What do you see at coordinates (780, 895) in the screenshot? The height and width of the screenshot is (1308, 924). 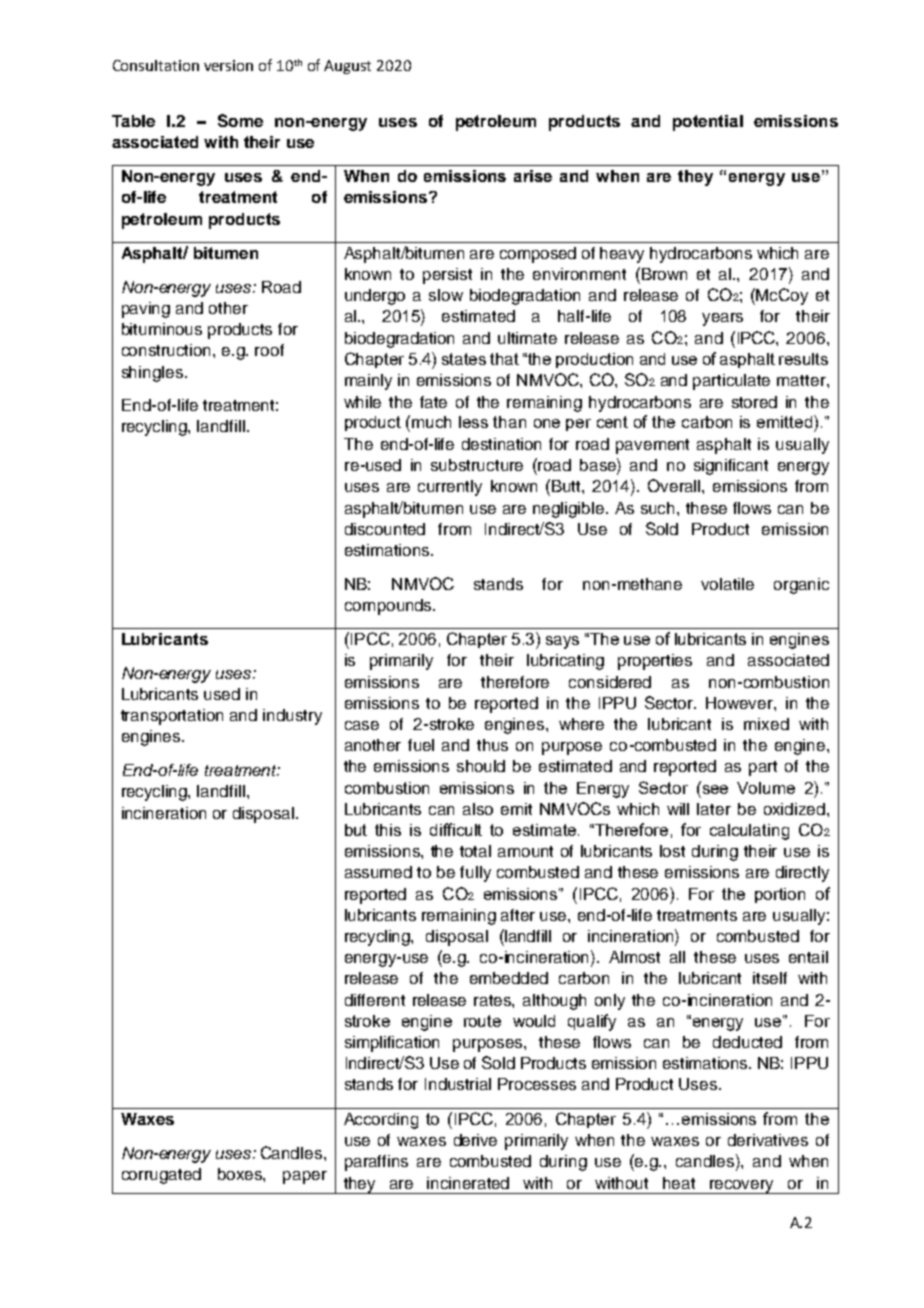 I see `portion` at bounding box center [780, 895].
